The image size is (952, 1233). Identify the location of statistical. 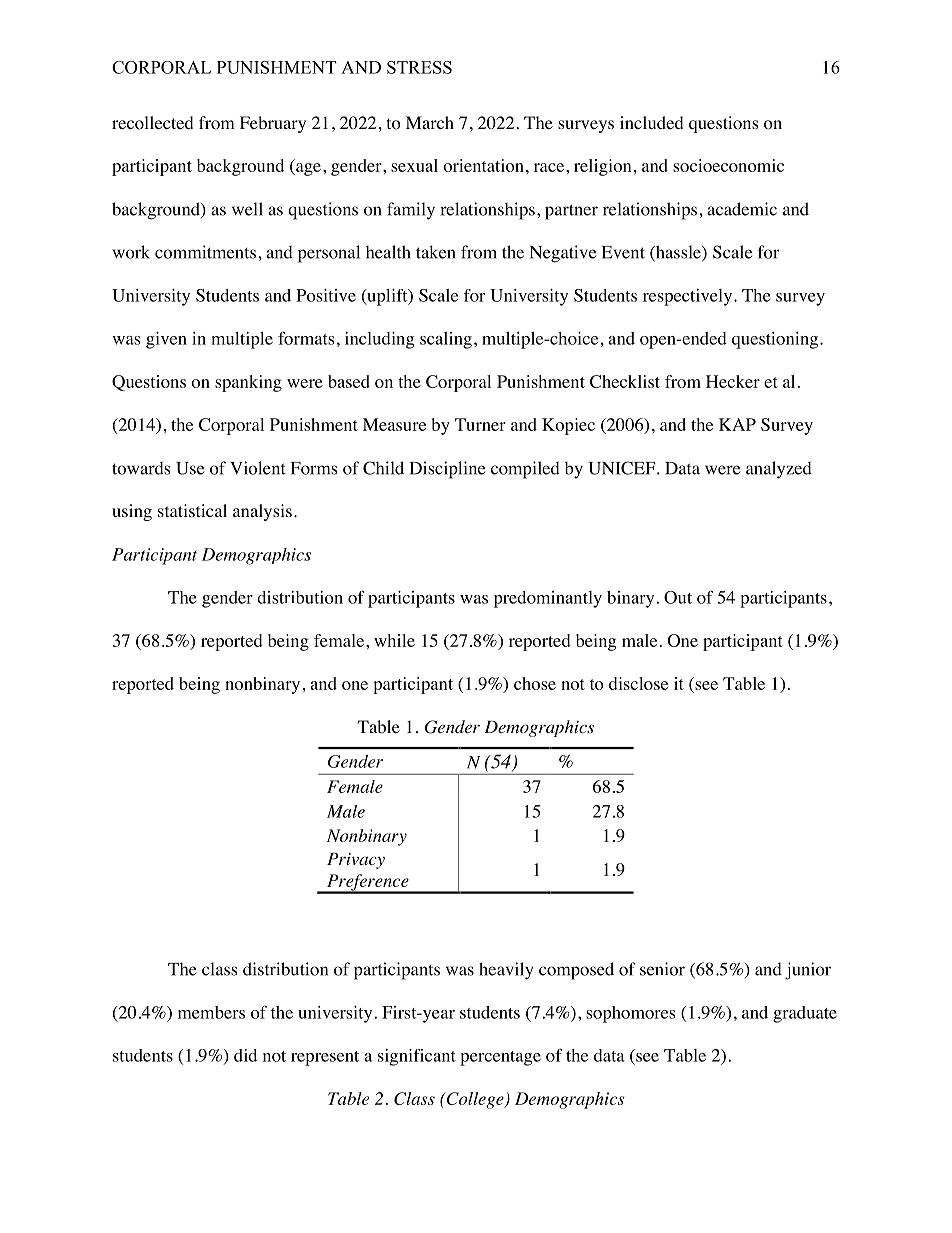
(192, 510).
